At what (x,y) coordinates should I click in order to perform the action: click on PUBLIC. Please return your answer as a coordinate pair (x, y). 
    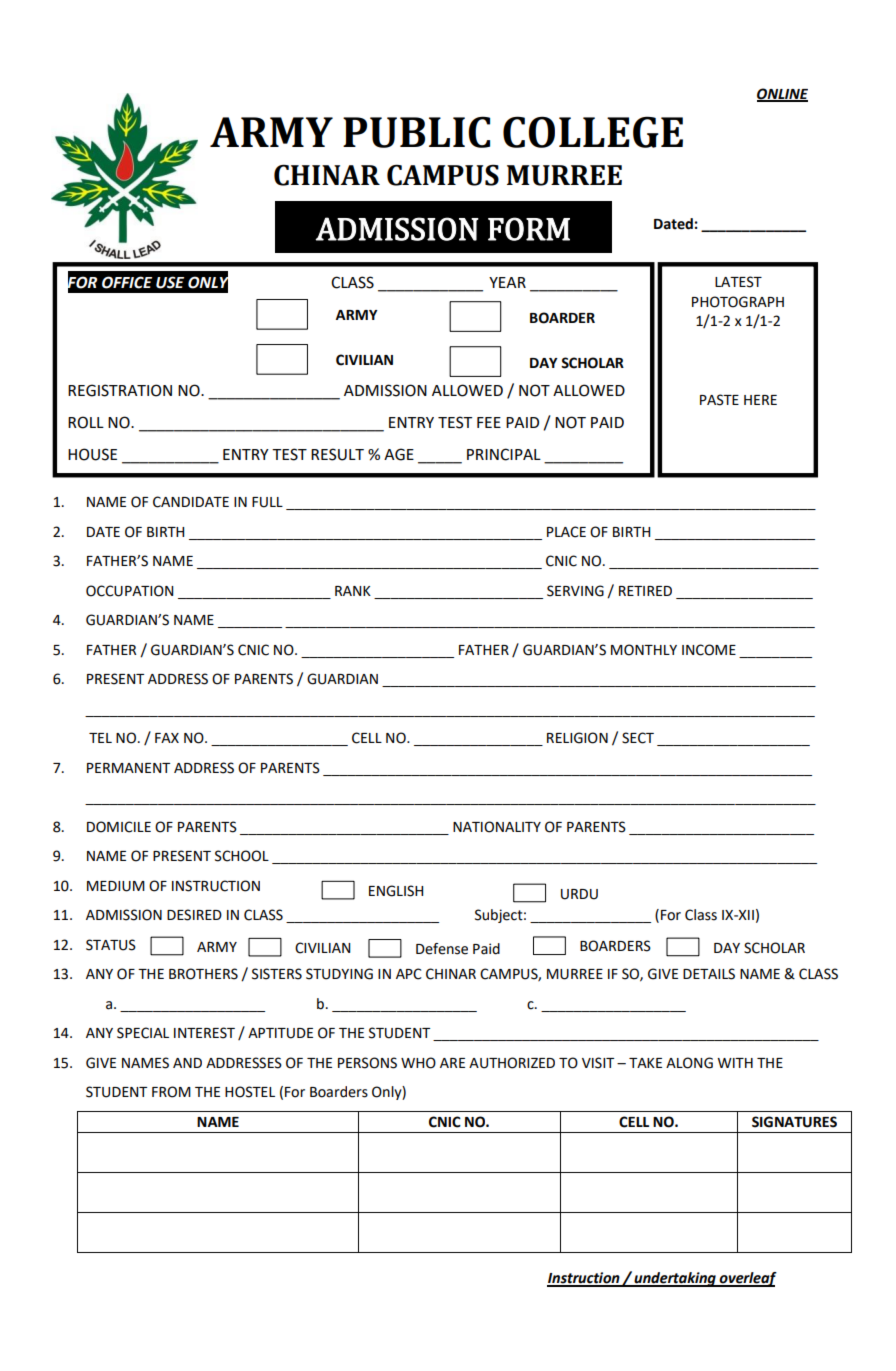
    Looking at the image, I should click on (416, 132).
